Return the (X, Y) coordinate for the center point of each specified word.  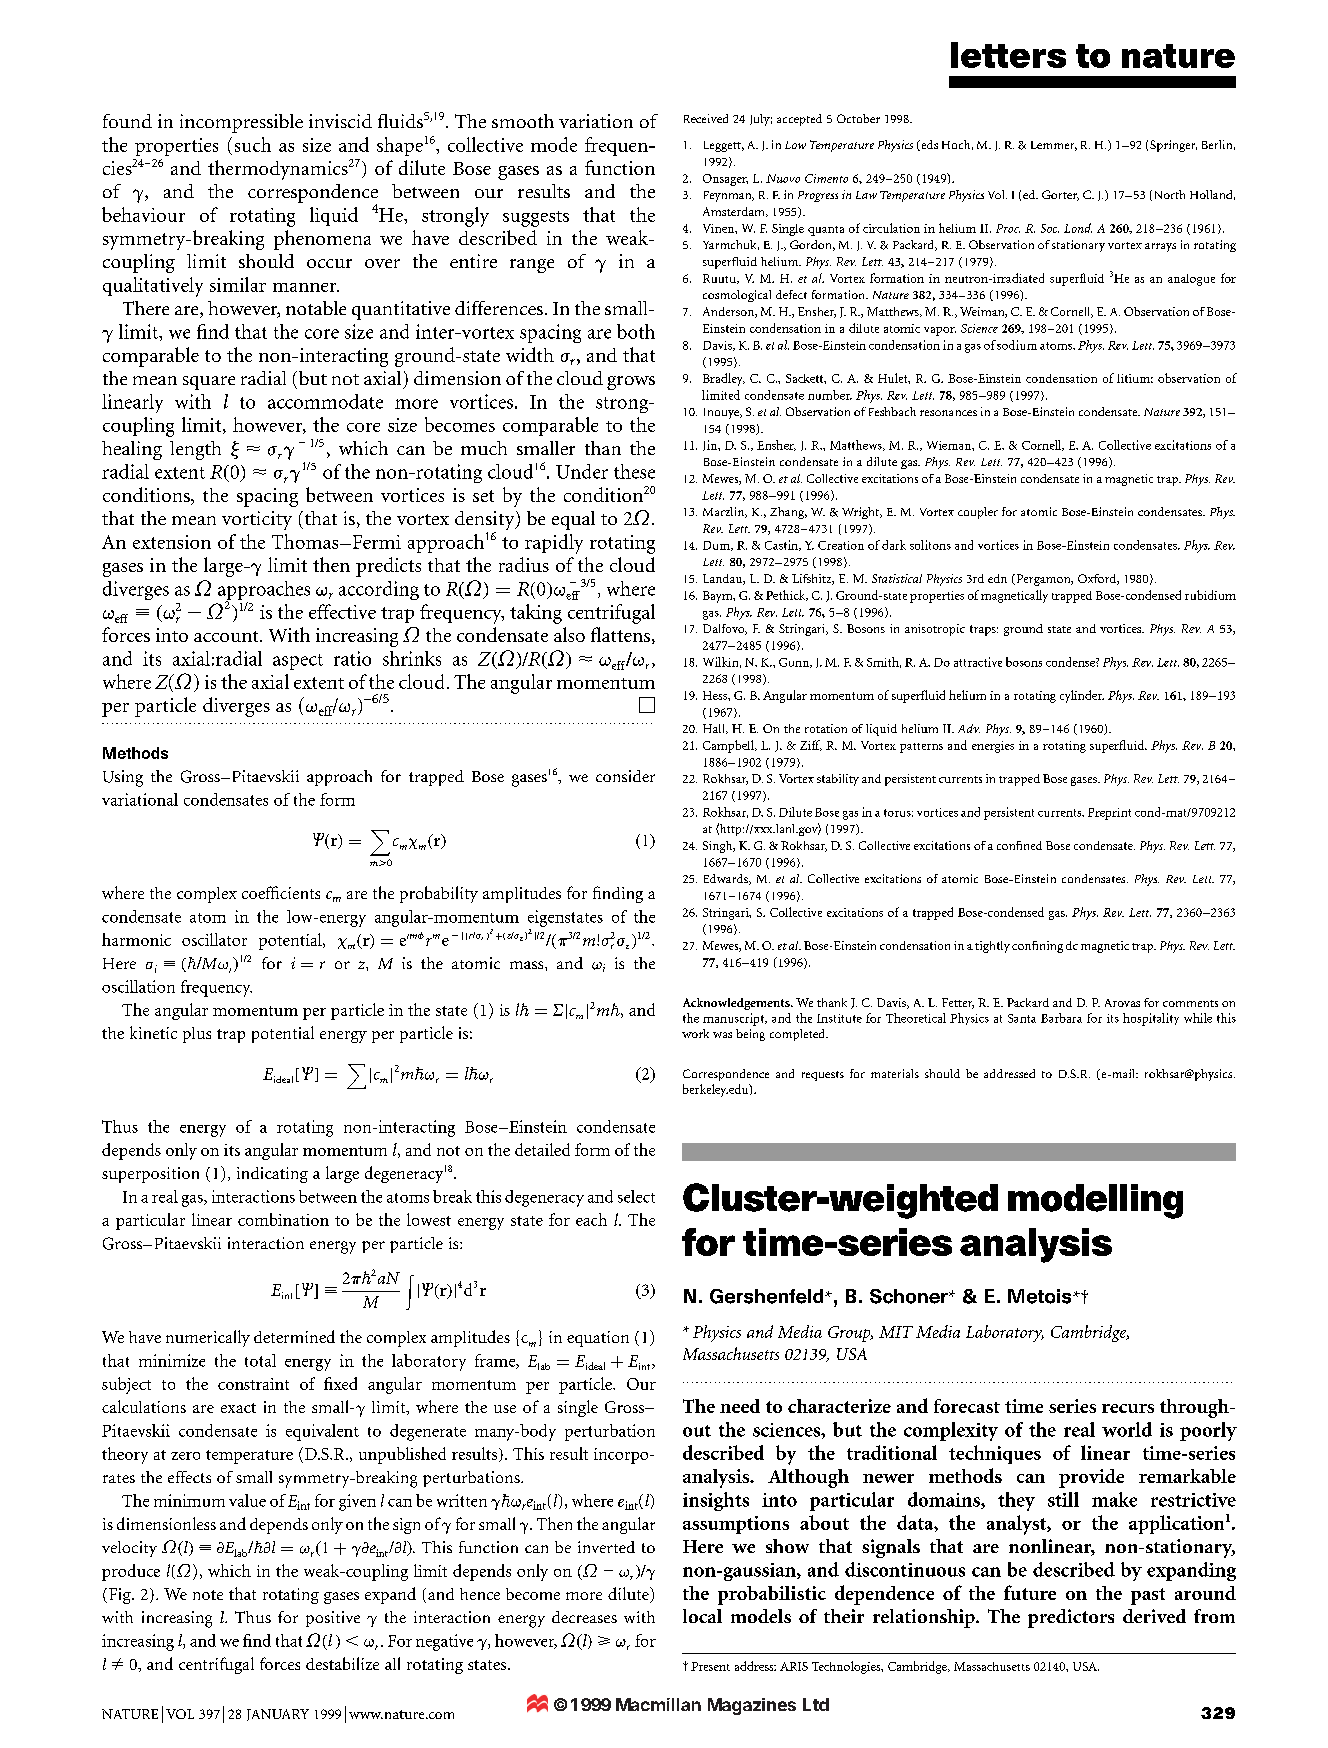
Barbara (1061, 1018)
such (253, 144)
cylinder (1082, 696)
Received (706, 118)
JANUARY (278, 1715)
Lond (1078, 228)
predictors (1071, 1618)
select (636, 1196)
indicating (272, 1175)
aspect (298, 662)
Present (710, 1666)
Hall (715, 729)
